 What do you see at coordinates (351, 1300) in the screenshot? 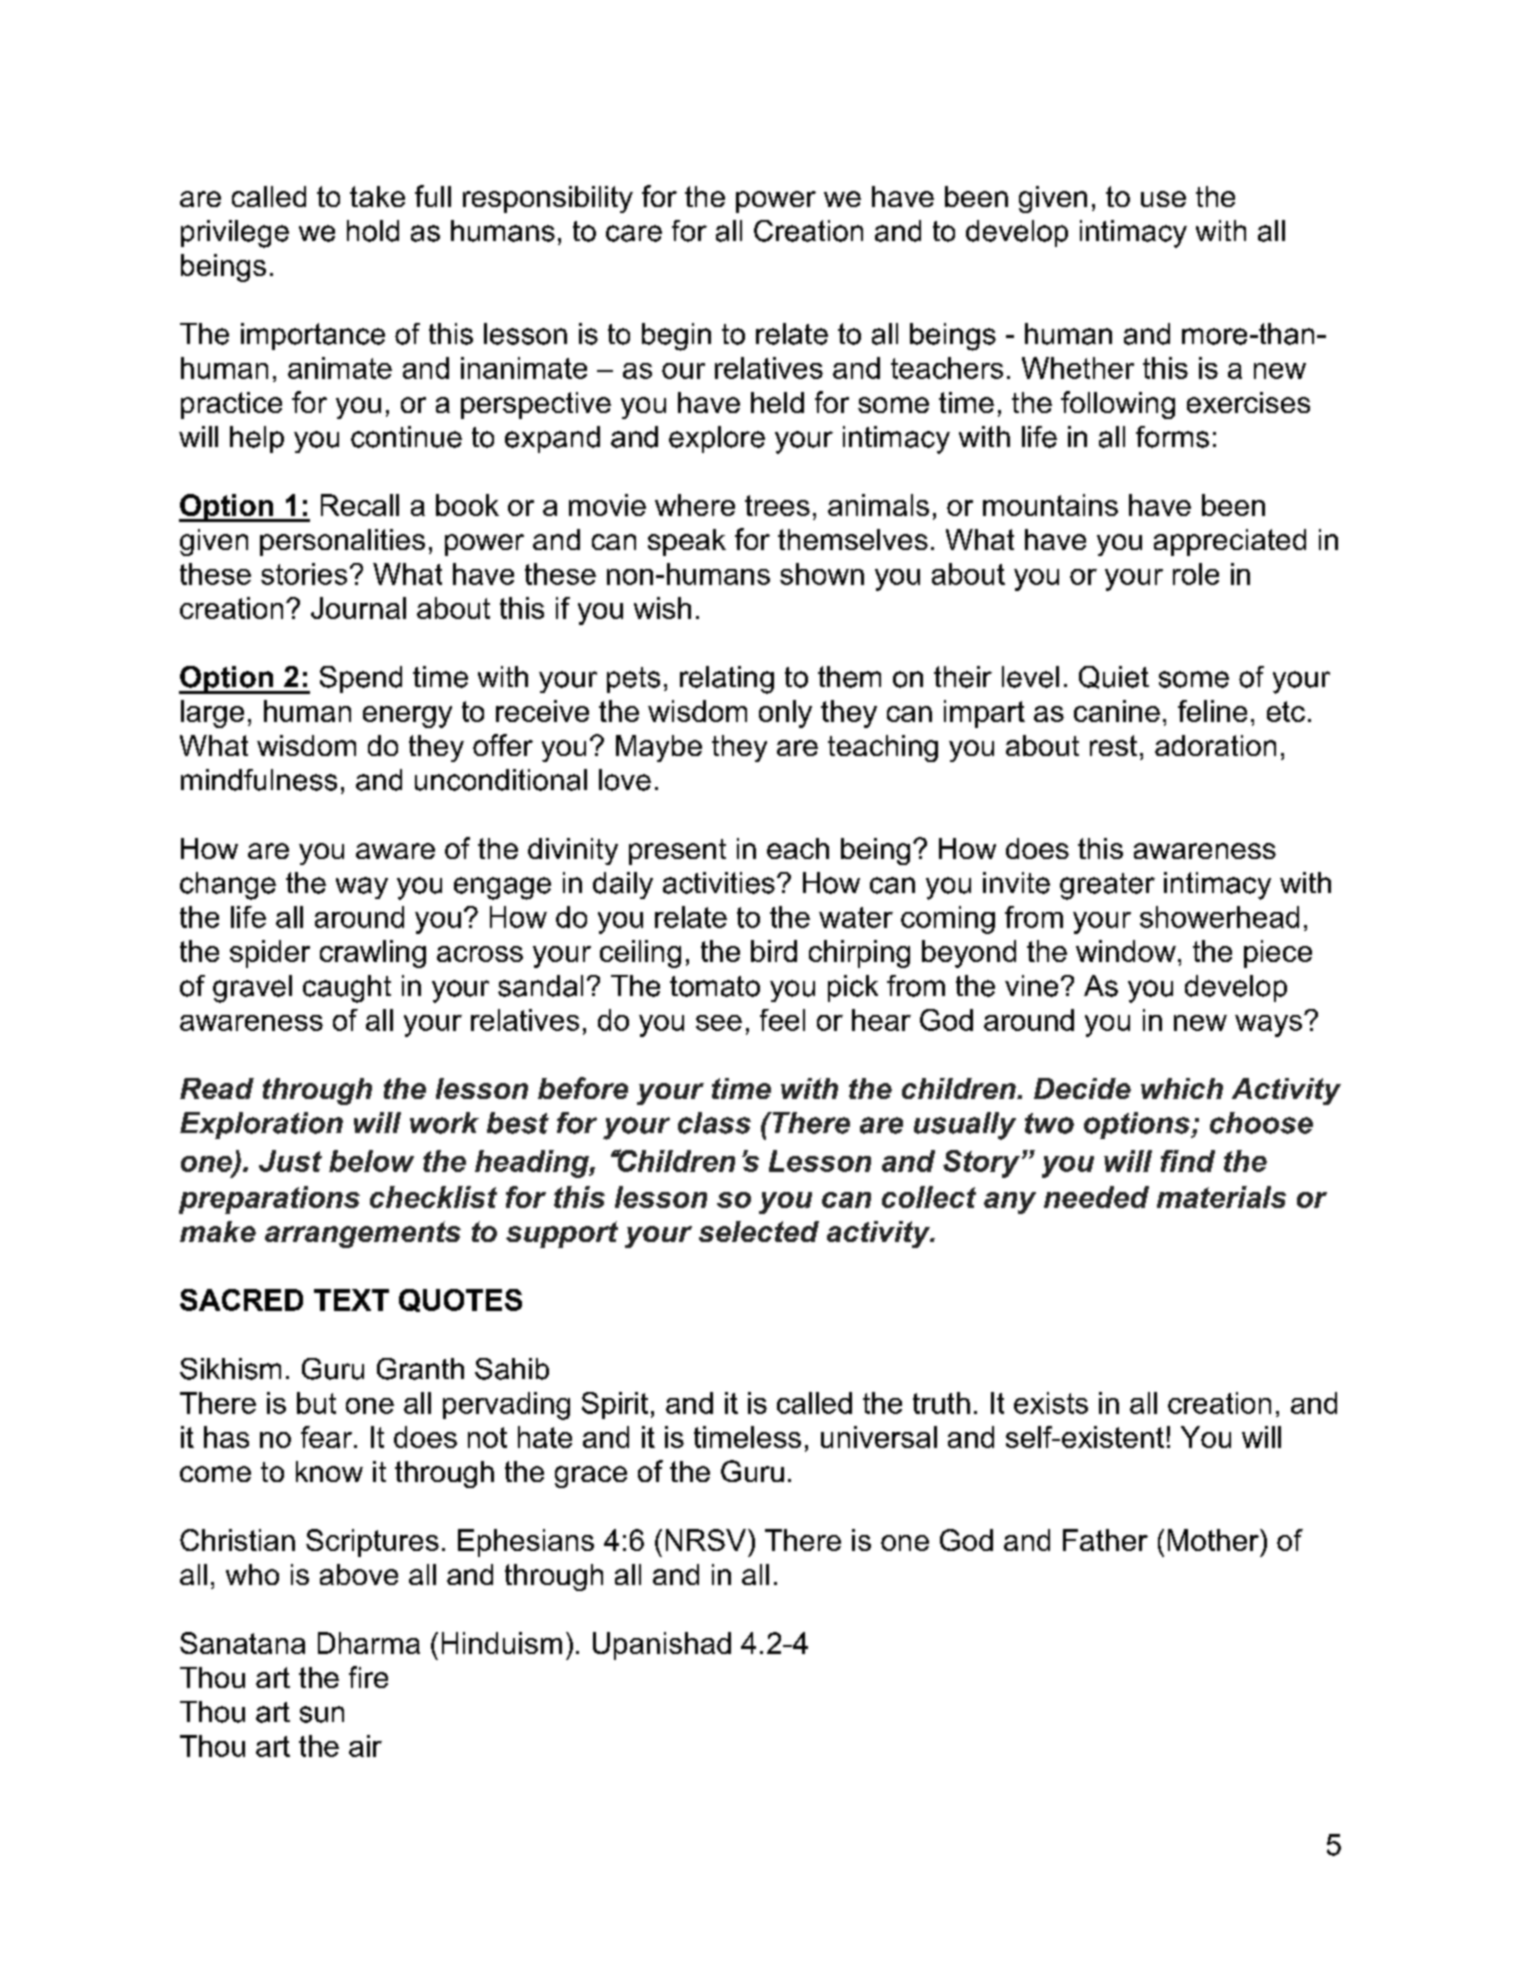
I see `TEXT` at bounding box center [351, 1300].
